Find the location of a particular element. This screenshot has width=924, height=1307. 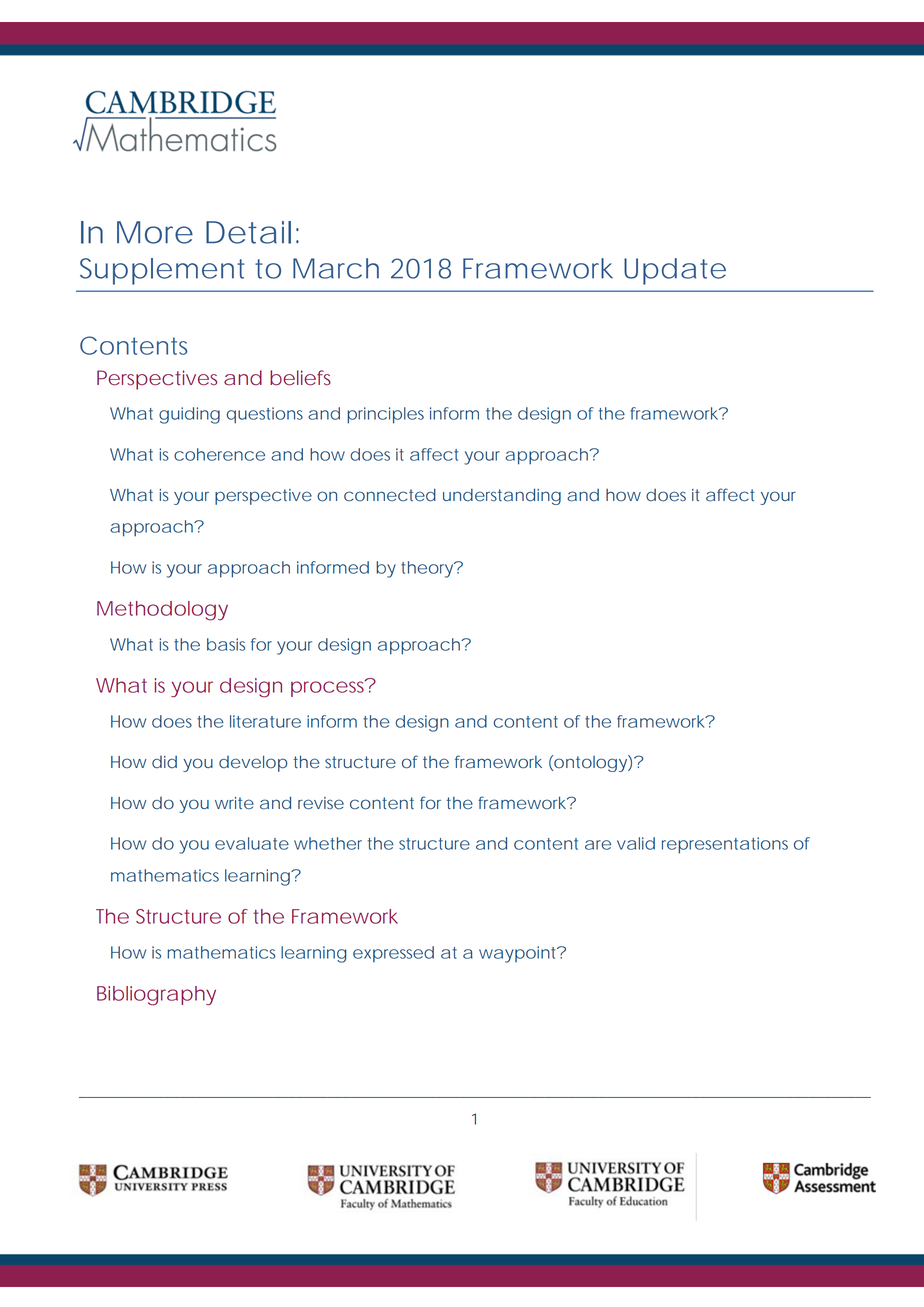

evaluate is located at coordinates (252, 843).
